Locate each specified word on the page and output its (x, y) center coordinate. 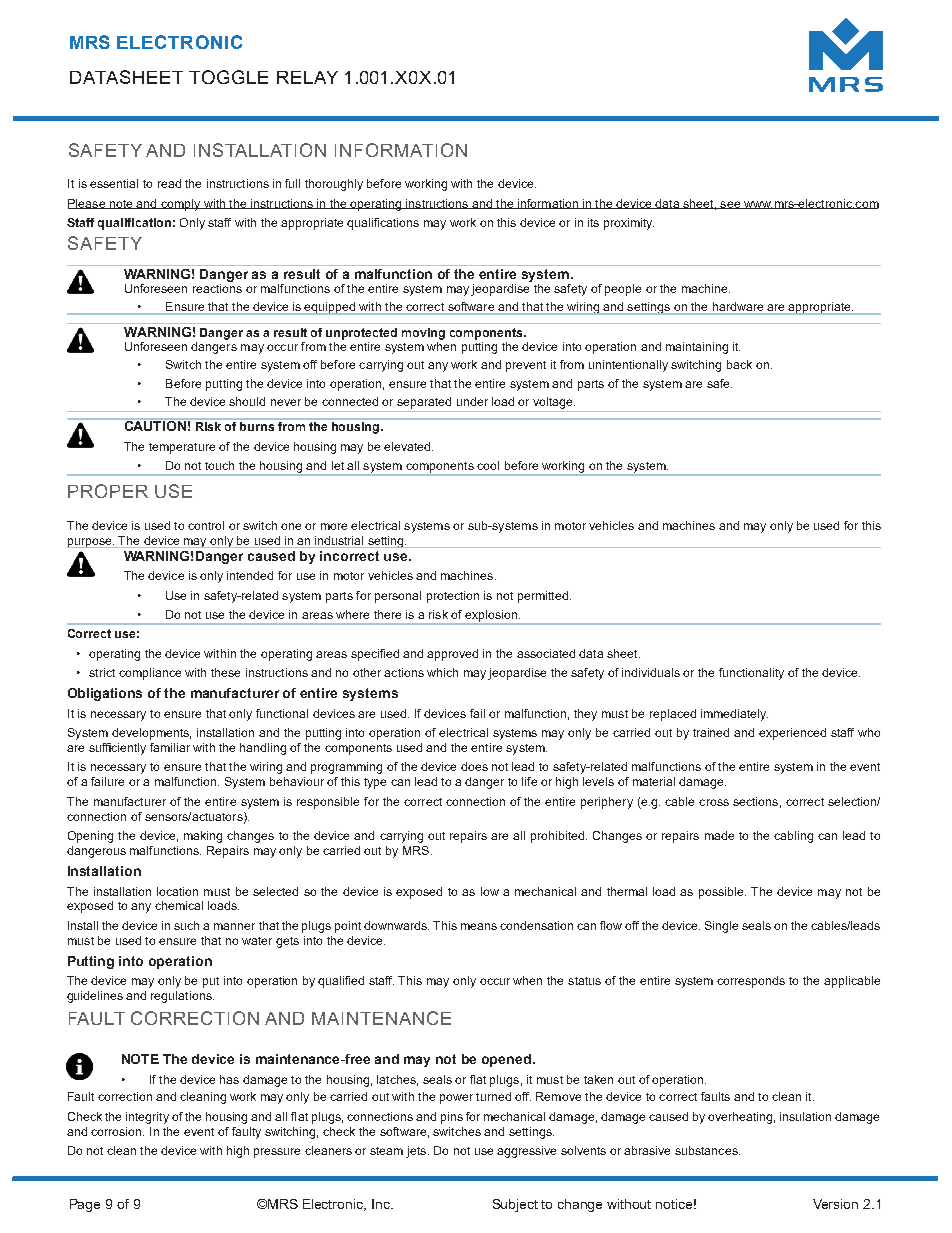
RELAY (307, 77)
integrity (147, 1118)
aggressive (526, 1152)
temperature (182, 448)
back (739, 364)
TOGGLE (228, 77)
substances (707, 1150)
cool (488, 465)
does (474, 766)
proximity (629, 224)
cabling (793, 837)
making (203, 837)
